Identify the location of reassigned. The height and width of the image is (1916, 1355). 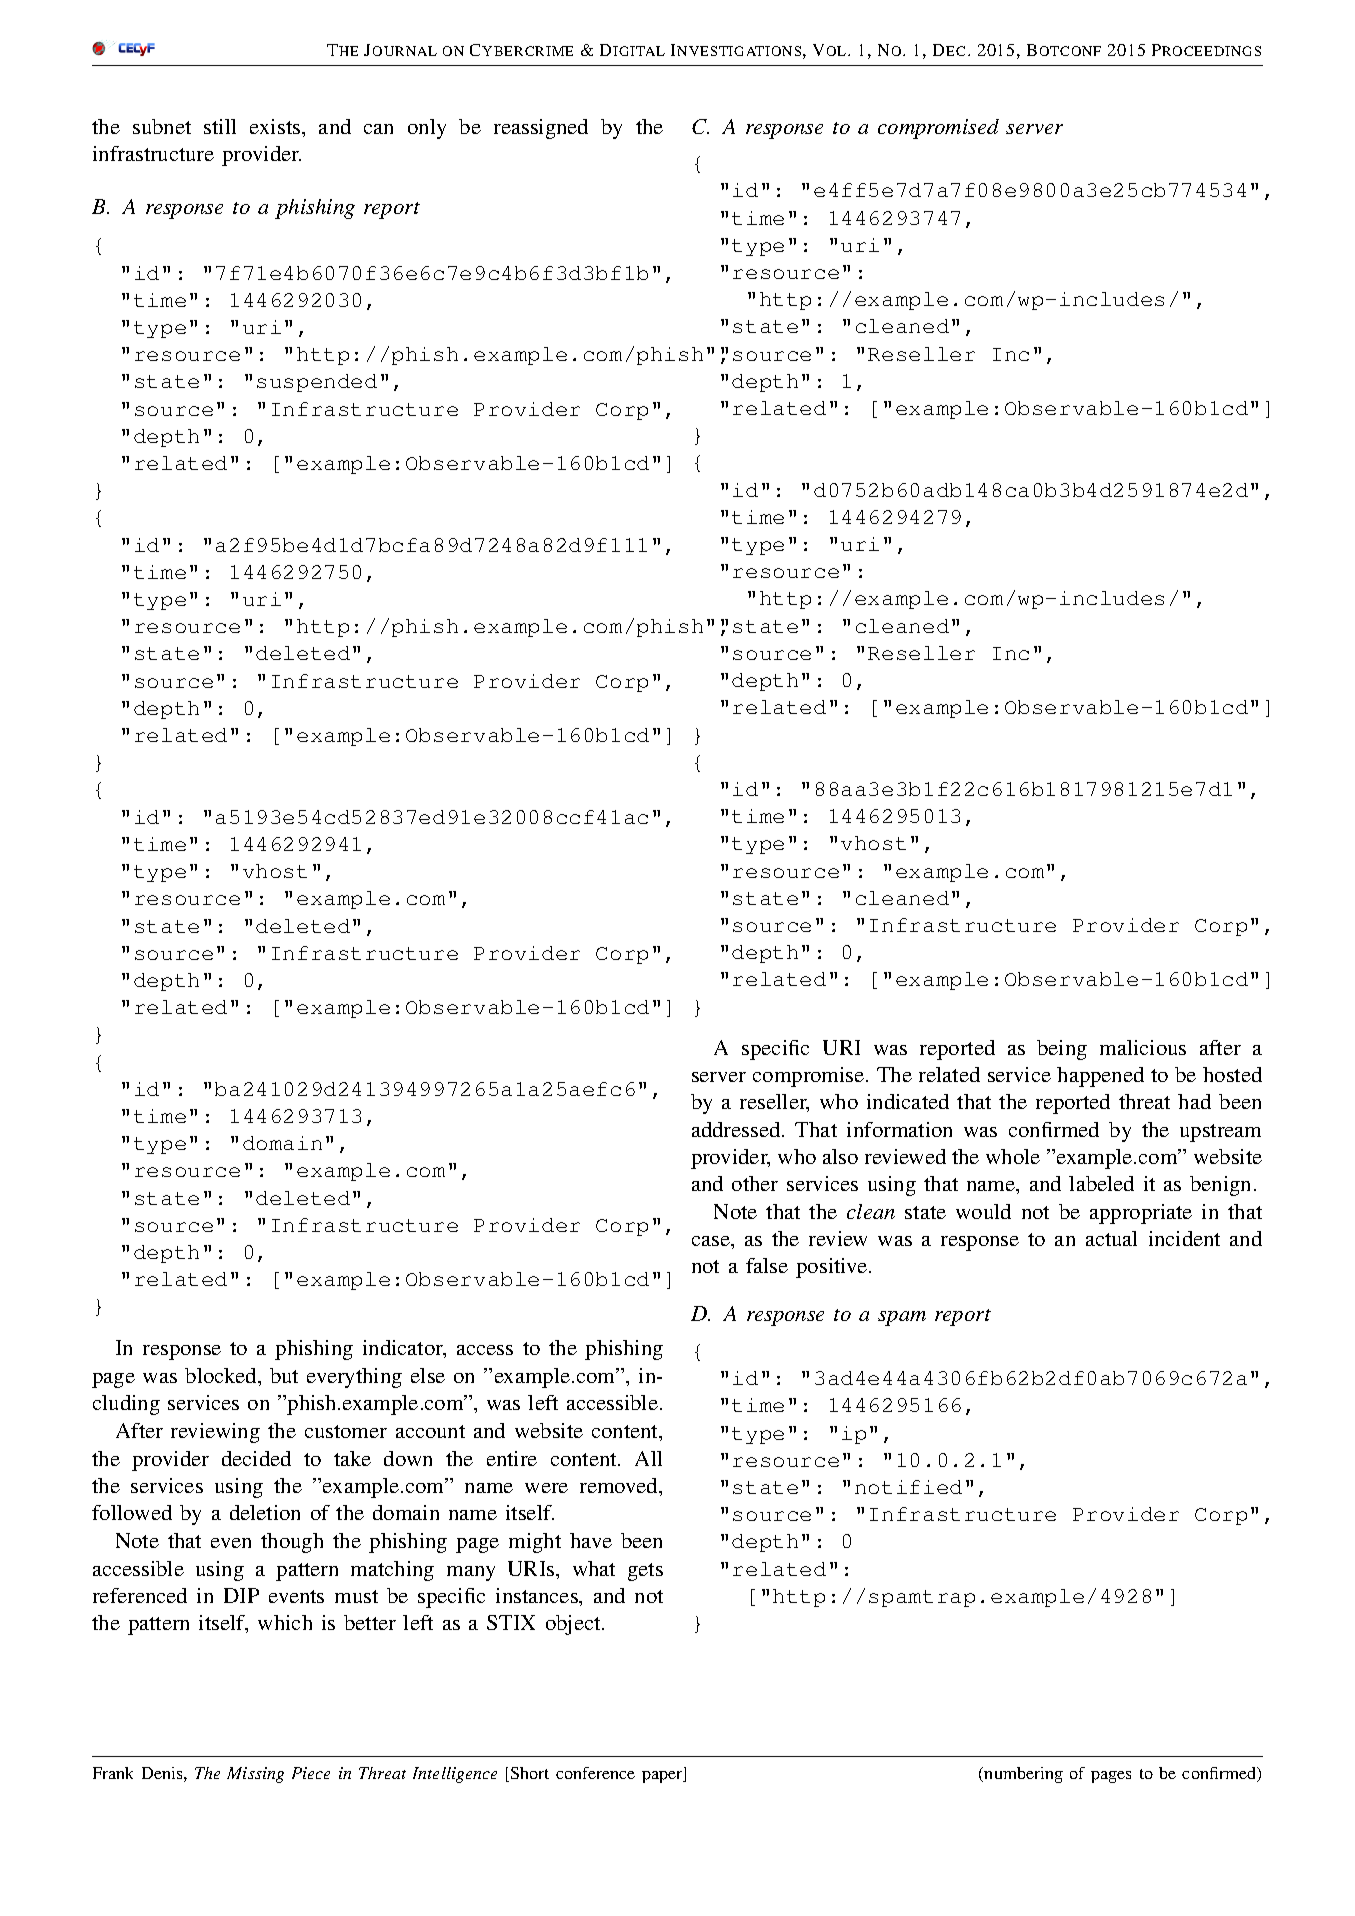
(541, 129).
